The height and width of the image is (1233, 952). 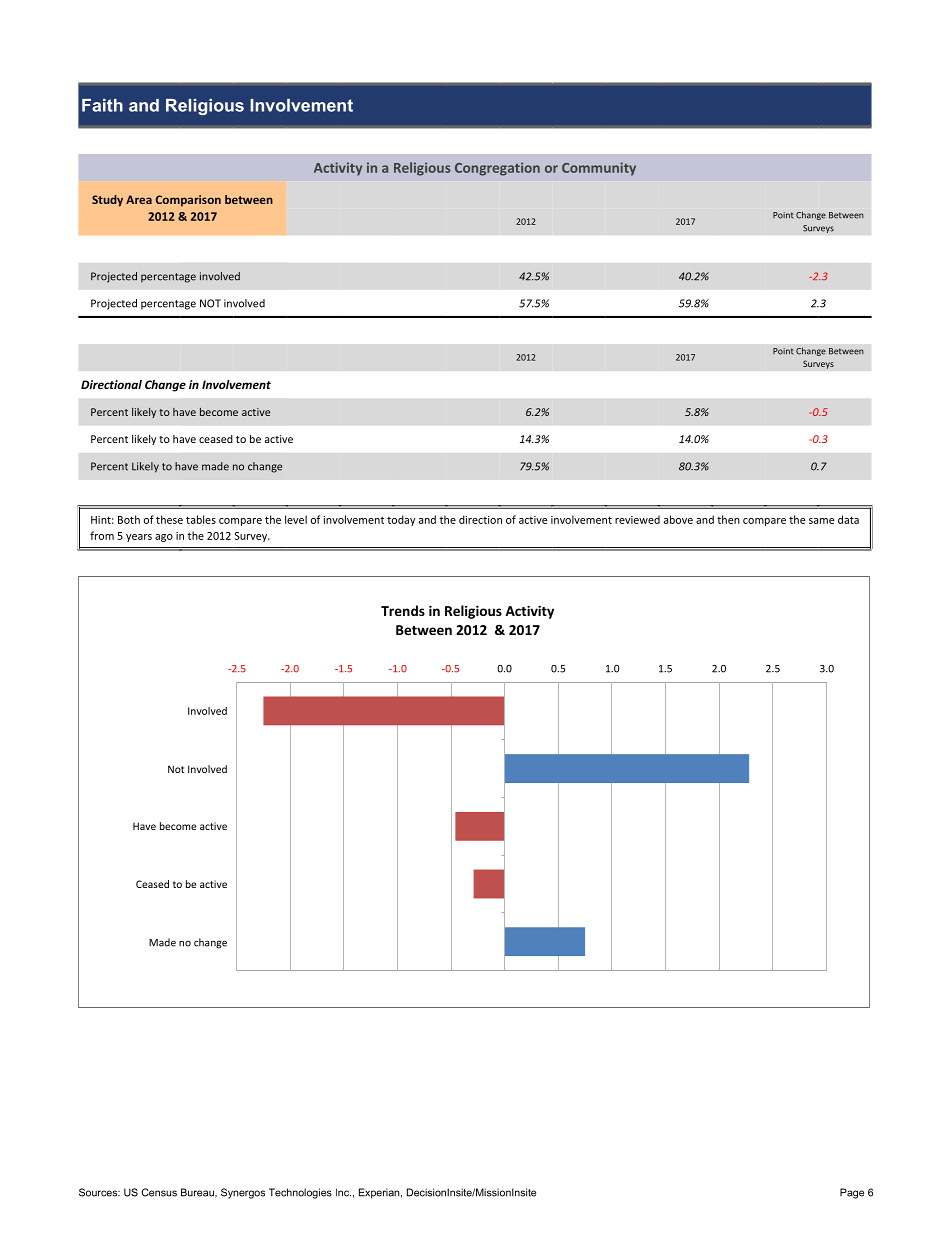 I want to click on Census, so click(x=159, y=1192).
